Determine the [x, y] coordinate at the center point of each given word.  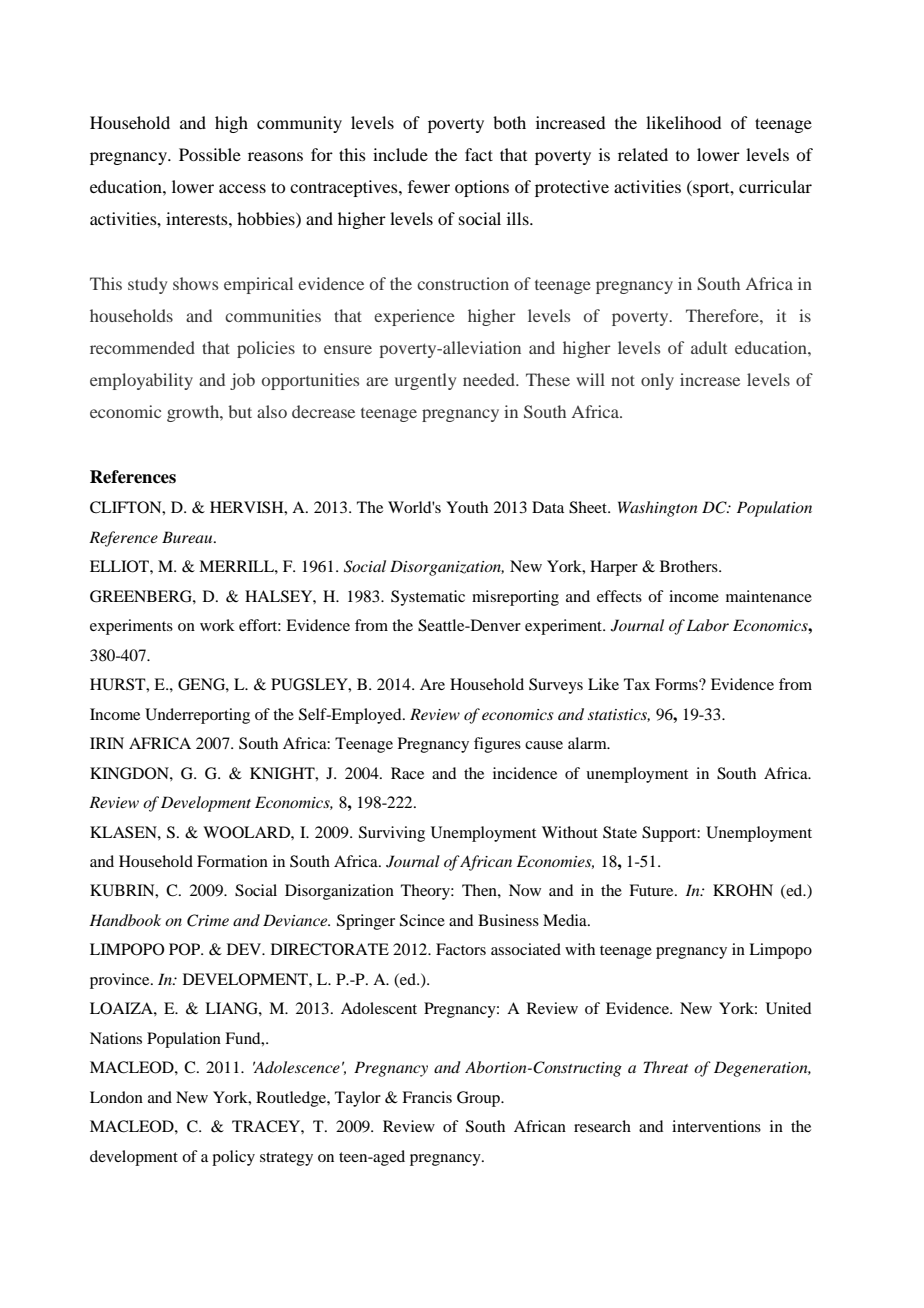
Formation [232, 861]
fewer [429, 186]
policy [233, 1158]
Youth [467, 507]
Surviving [392, 834]
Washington [658, 509]
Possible [210, 154]
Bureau [188, 537]
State [620, 832]
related [643, 154]
